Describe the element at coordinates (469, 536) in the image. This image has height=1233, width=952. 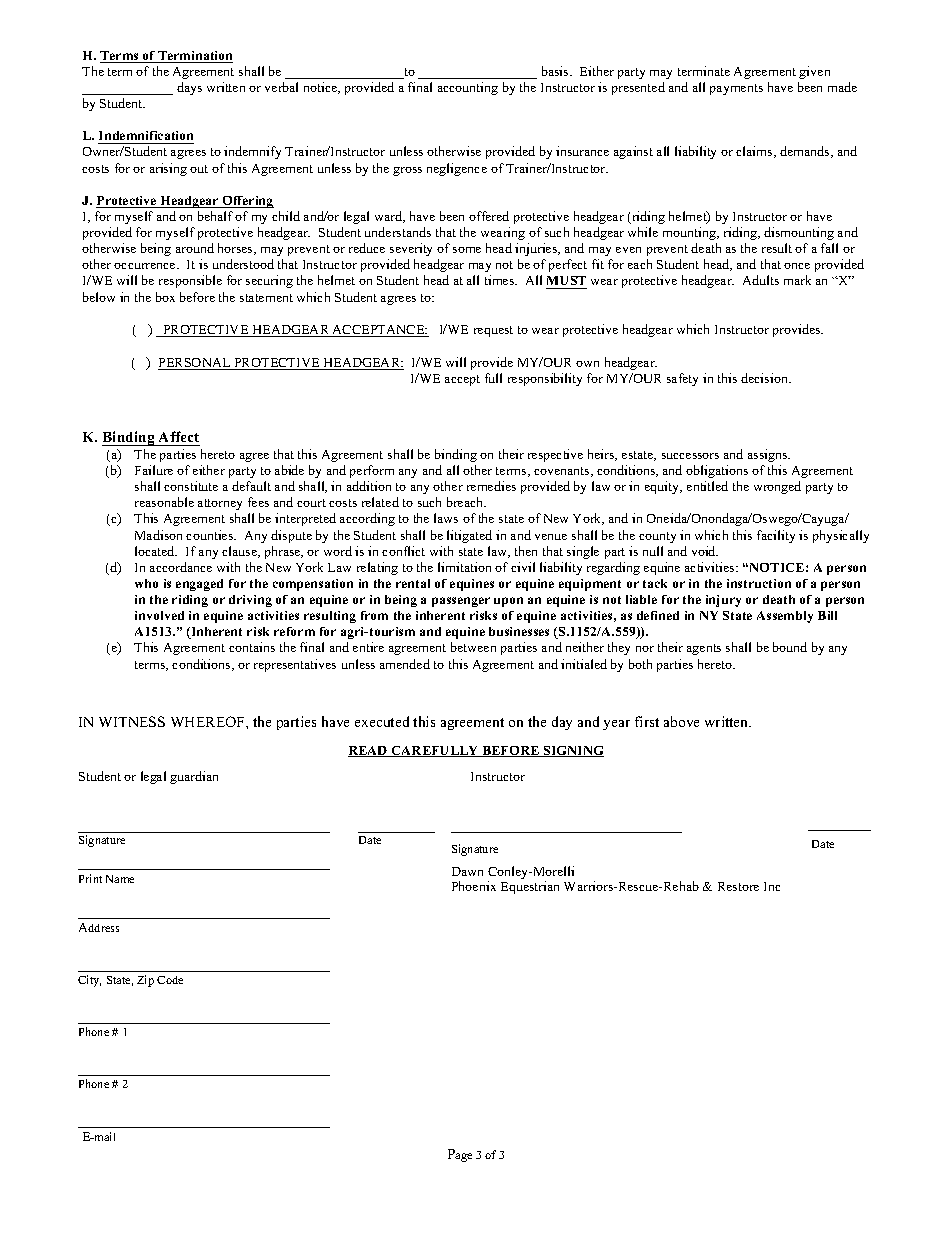
I see `litigated` at that location.
